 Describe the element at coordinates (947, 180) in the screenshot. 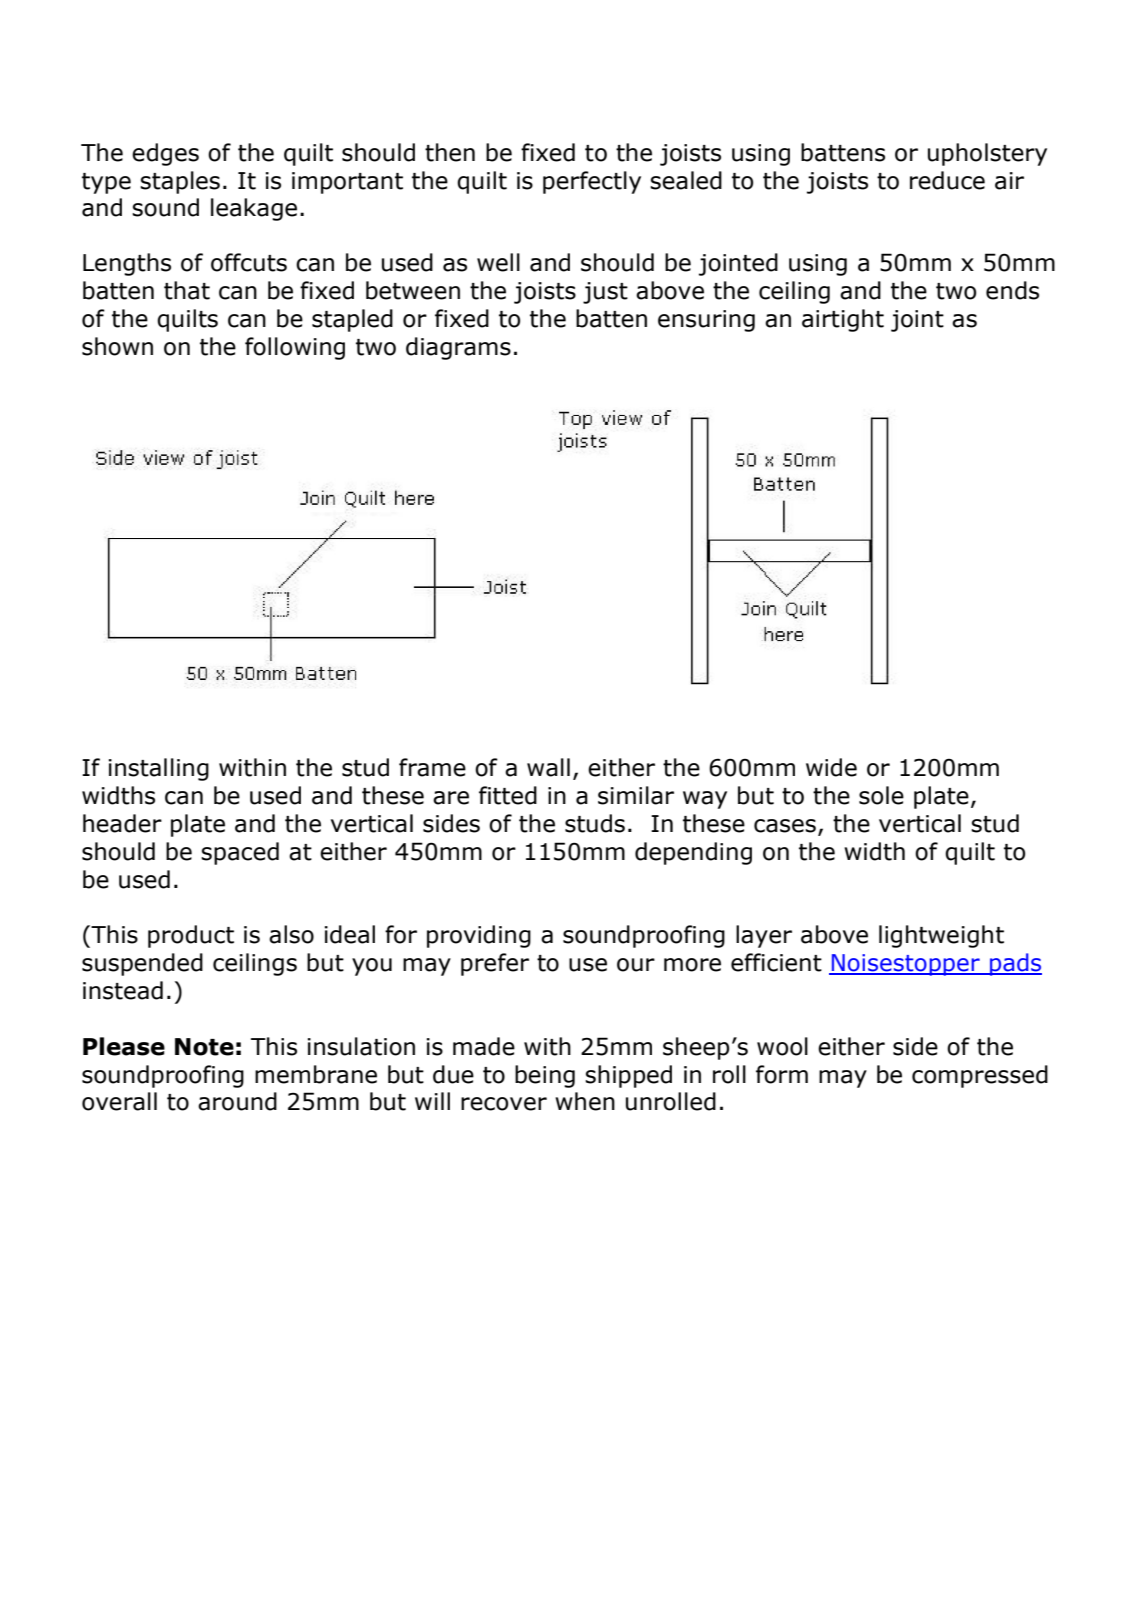

I see `reduce` at that location.
